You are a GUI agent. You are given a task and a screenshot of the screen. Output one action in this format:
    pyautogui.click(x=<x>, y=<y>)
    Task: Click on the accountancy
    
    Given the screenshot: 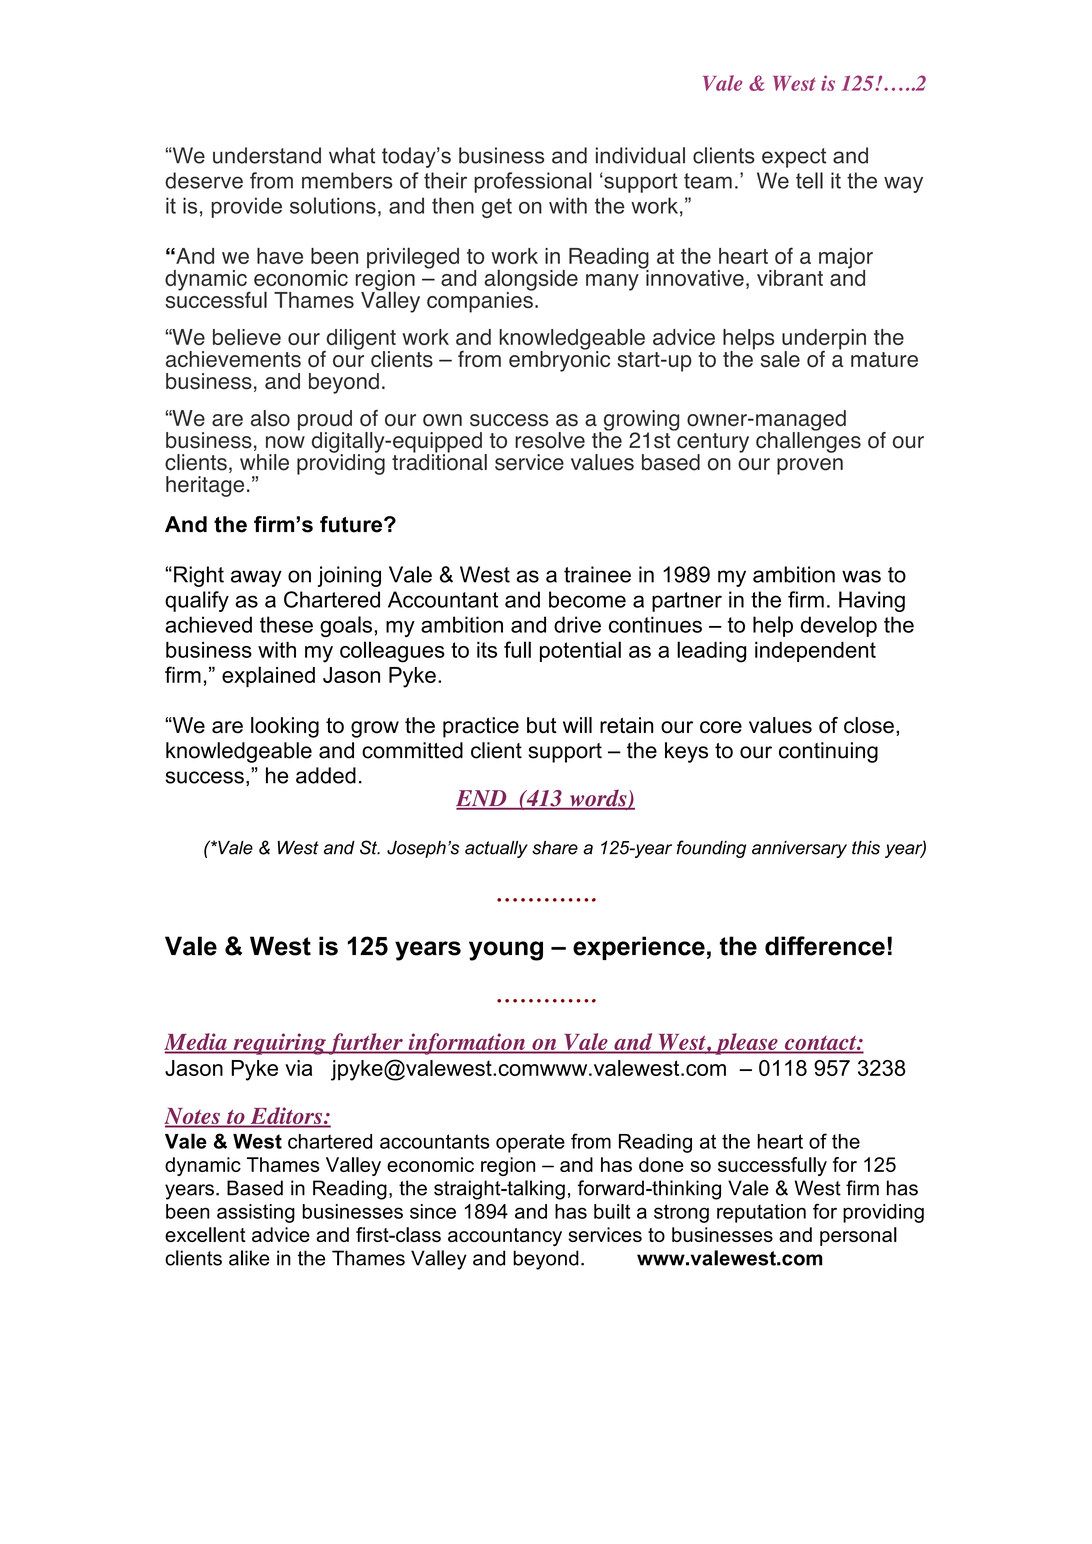 What is the action you would take?
    pyautogui.click(x=505, y=1237)
